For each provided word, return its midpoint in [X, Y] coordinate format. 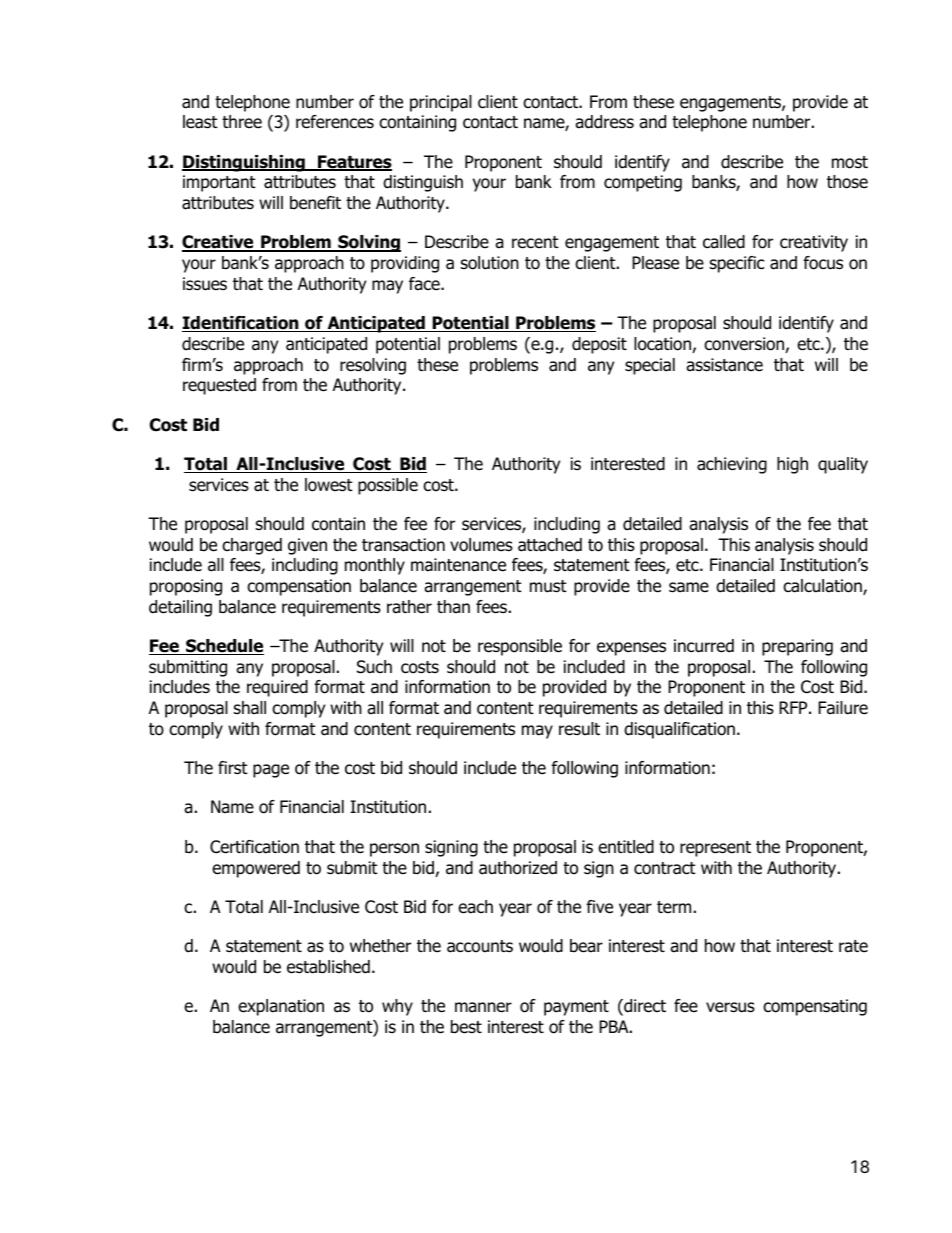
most [850, 162]
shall [250, 708]
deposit [599, 345]
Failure [843, 708]
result [579, 729]
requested [219, 386]
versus [730, 1007]
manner [483, 1007]
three [242, 122]
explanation [281, 1007]
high [792, 465]
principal [441, 103]
